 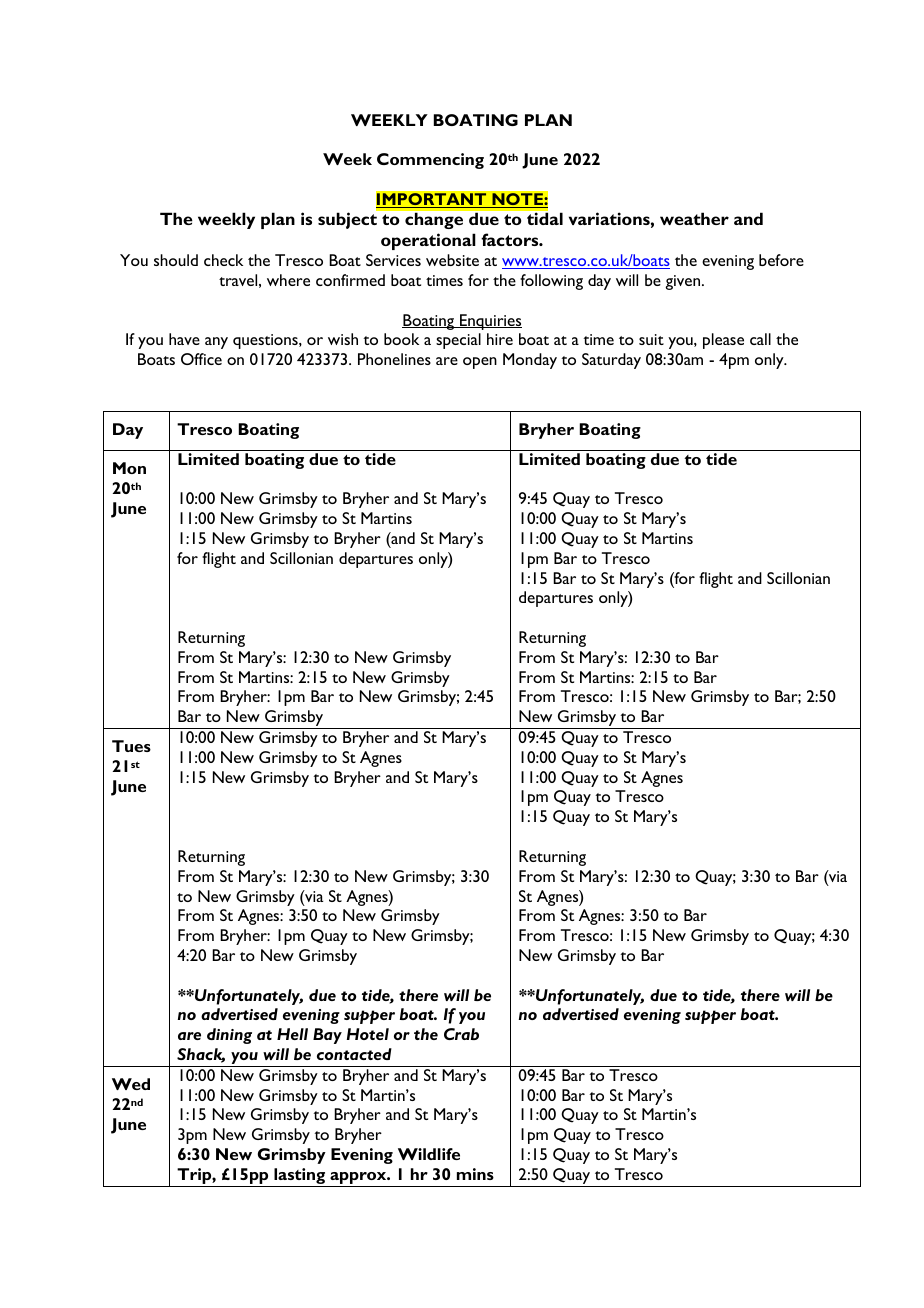 What do you see at coordinates (223, 260) in the image?
I see `check` at bounding box center [223, 260].
